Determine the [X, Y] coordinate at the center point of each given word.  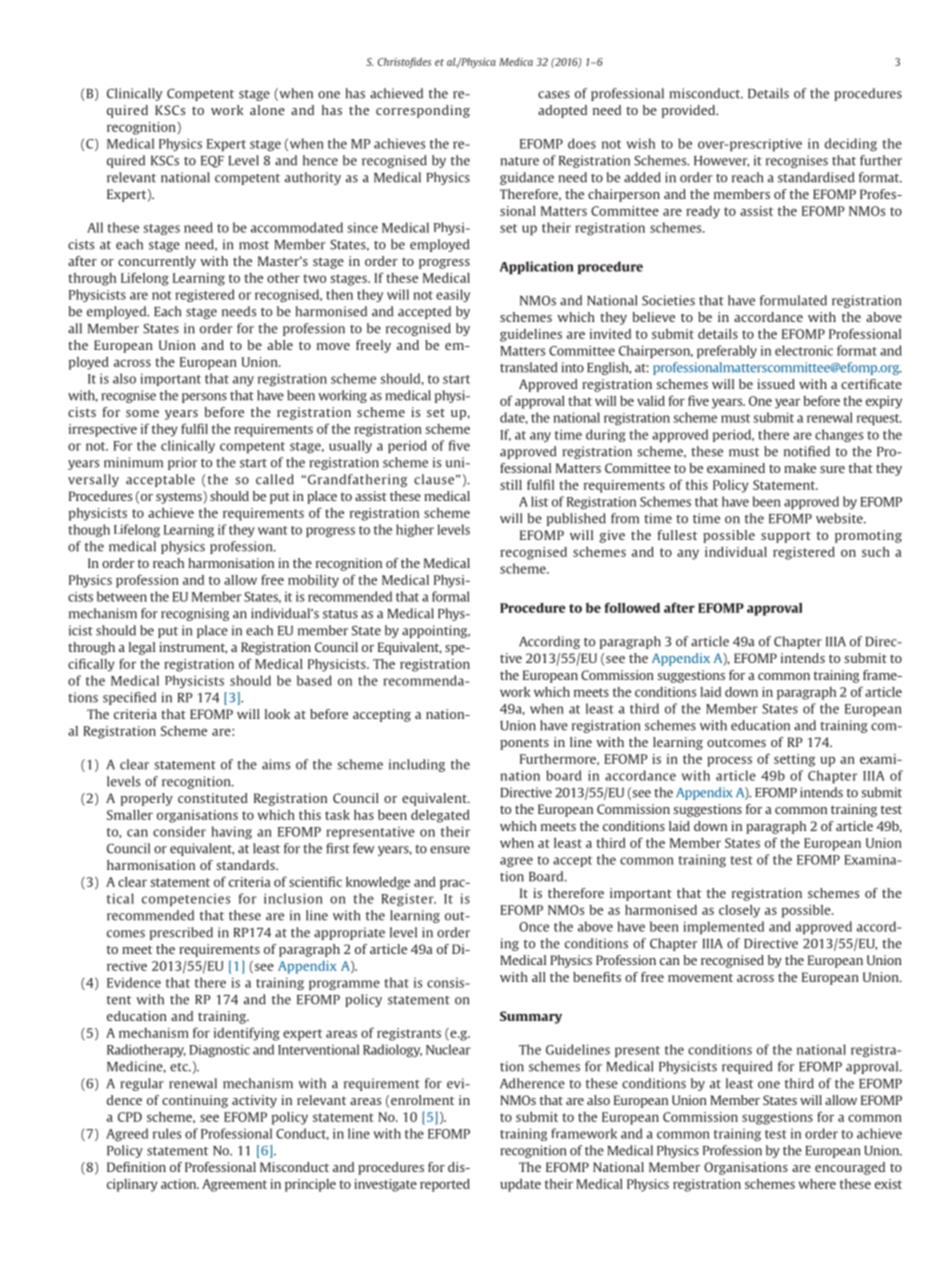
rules [167, 1133]
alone [267, 110]
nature [520, 161]
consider [179, 831]
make [800, 468]
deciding [851, 144]
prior [182, 463]
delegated [440, 816]
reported [445, 1185]
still [511, 485]
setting [794, 760]
